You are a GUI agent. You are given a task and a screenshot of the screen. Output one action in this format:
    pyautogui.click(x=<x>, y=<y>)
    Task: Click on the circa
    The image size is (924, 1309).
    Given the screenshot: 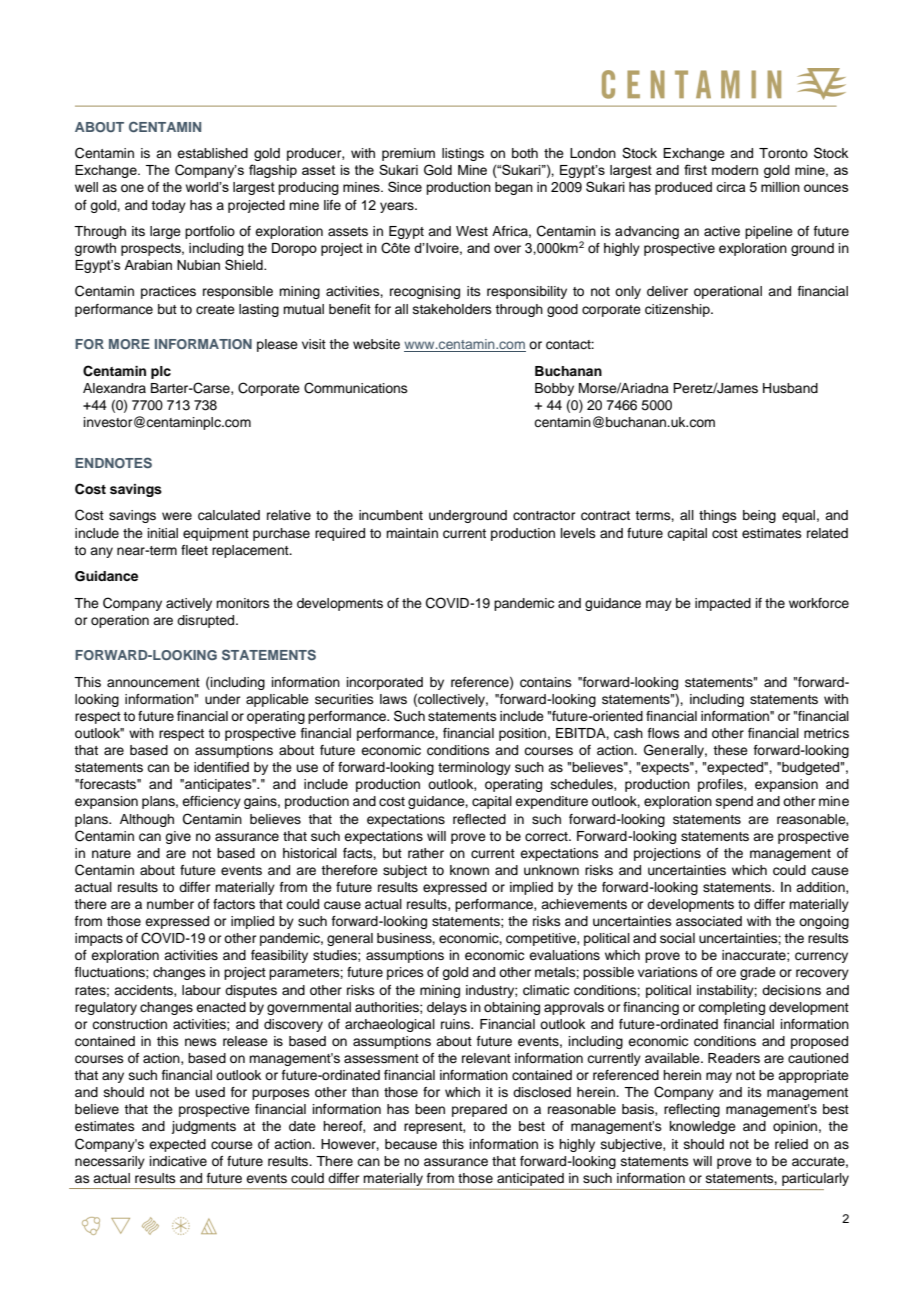 What is the action you would take?
    pyautogui.click(x=730, y=187)
